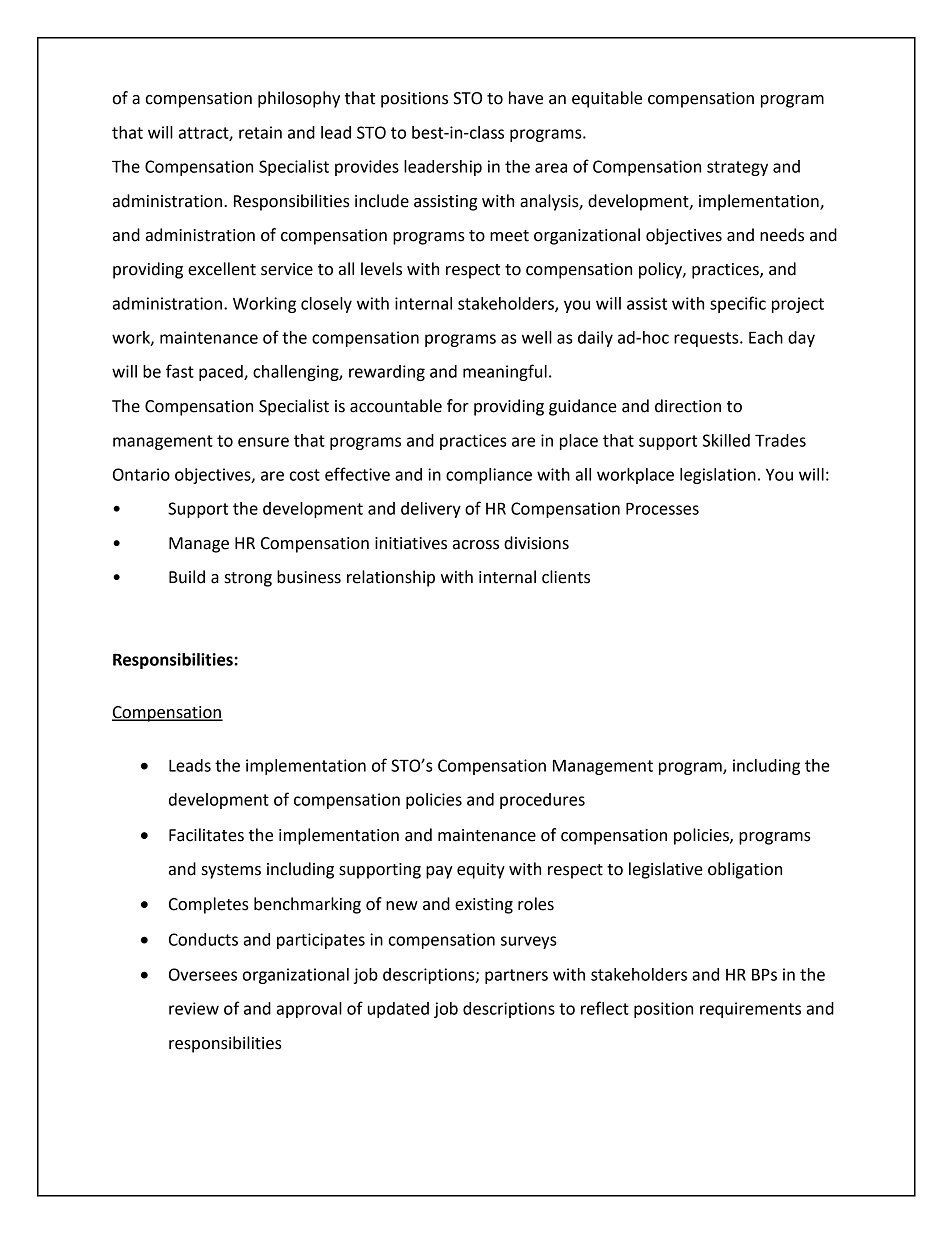  What do you see at coordinates (737, 168) in the page?
I see `strategy` at bounding box center [737, 168].
